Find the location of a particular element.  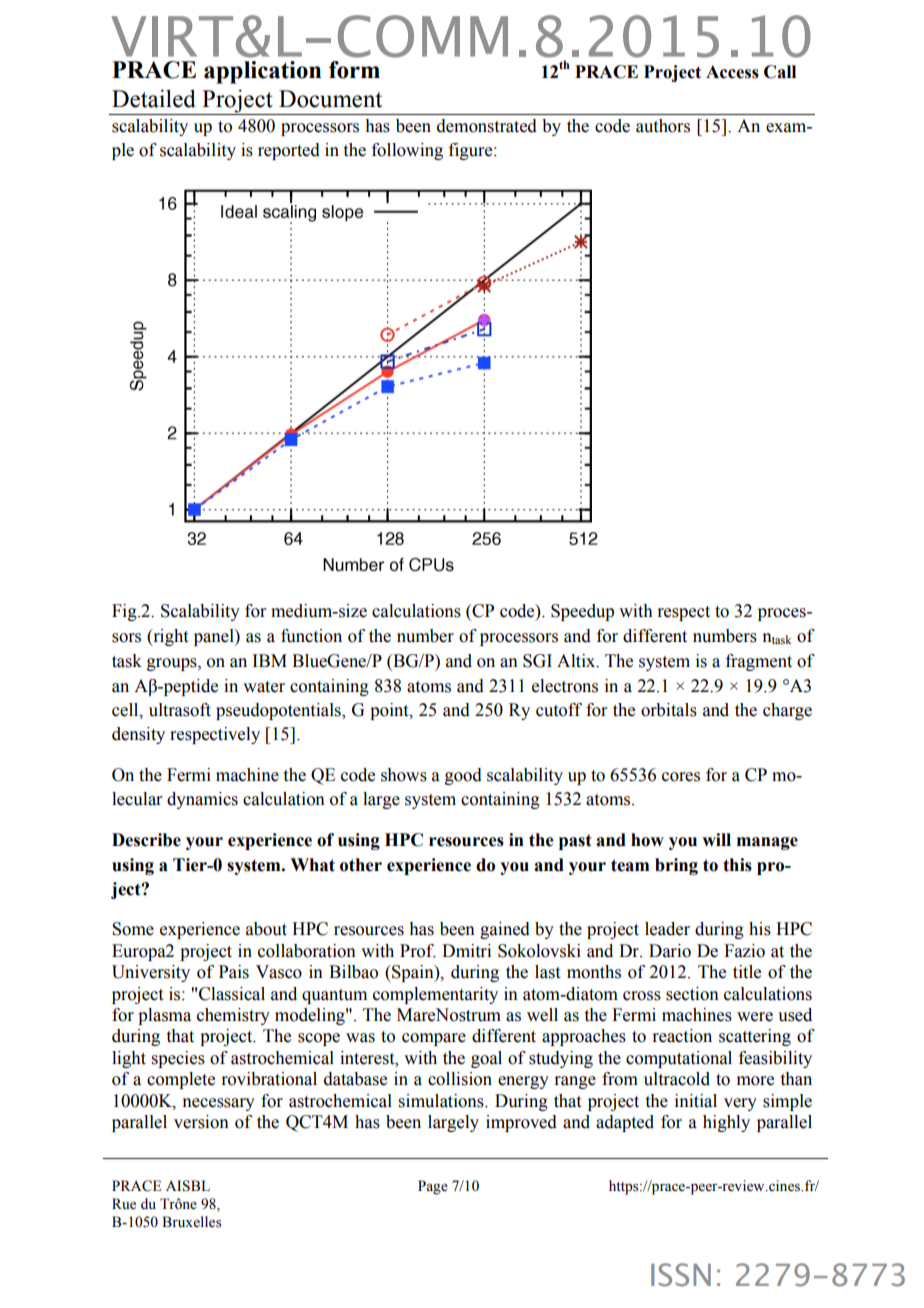

Dmitri is located at coordinates (466, 951).
